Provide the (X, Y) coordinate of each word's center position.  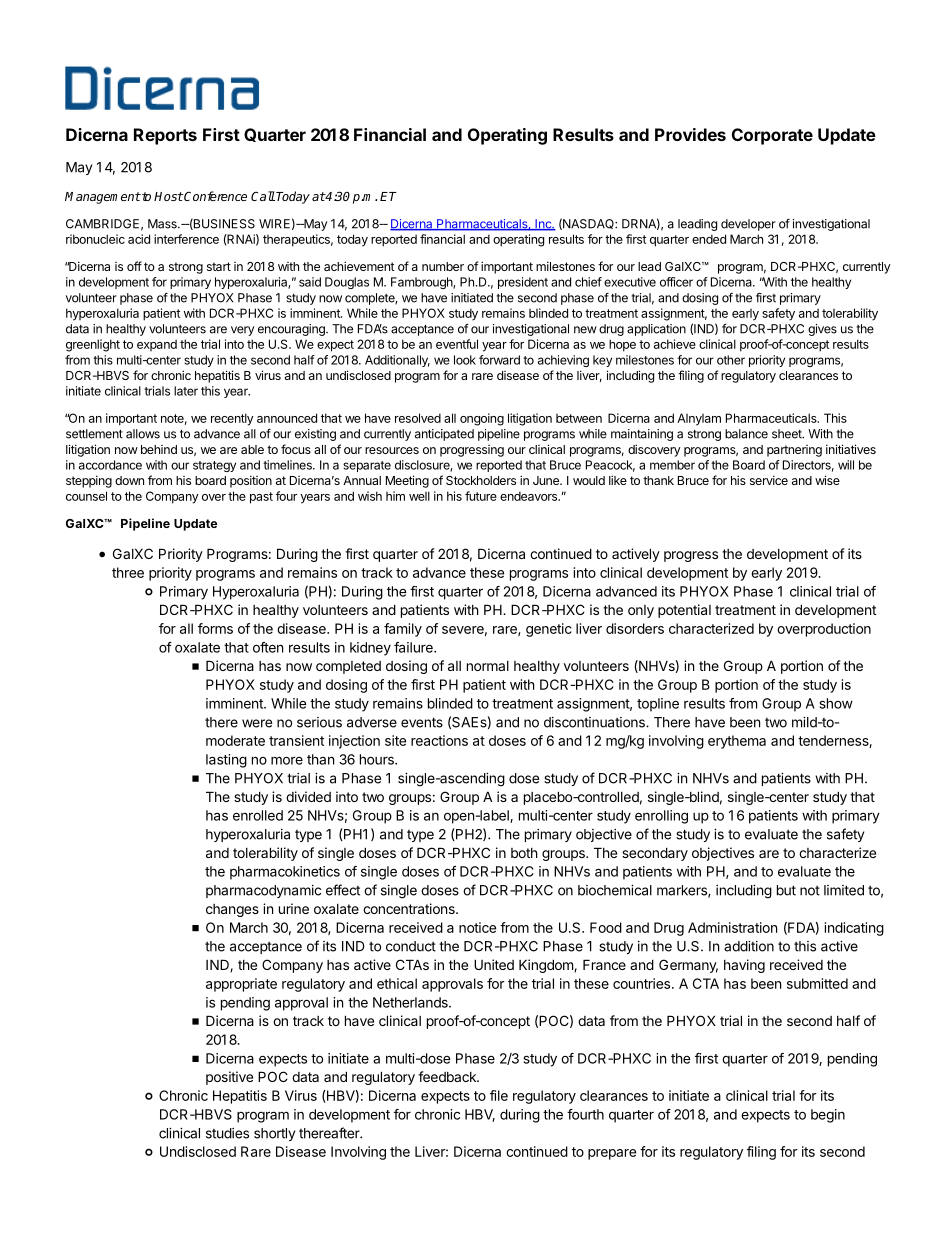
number (443, 266)
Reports (165, 136)
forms (215, 628)
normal (488, 666)
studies (227, 1133)
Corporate (772, 136)
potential (684, 611)
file (499, 1095)
